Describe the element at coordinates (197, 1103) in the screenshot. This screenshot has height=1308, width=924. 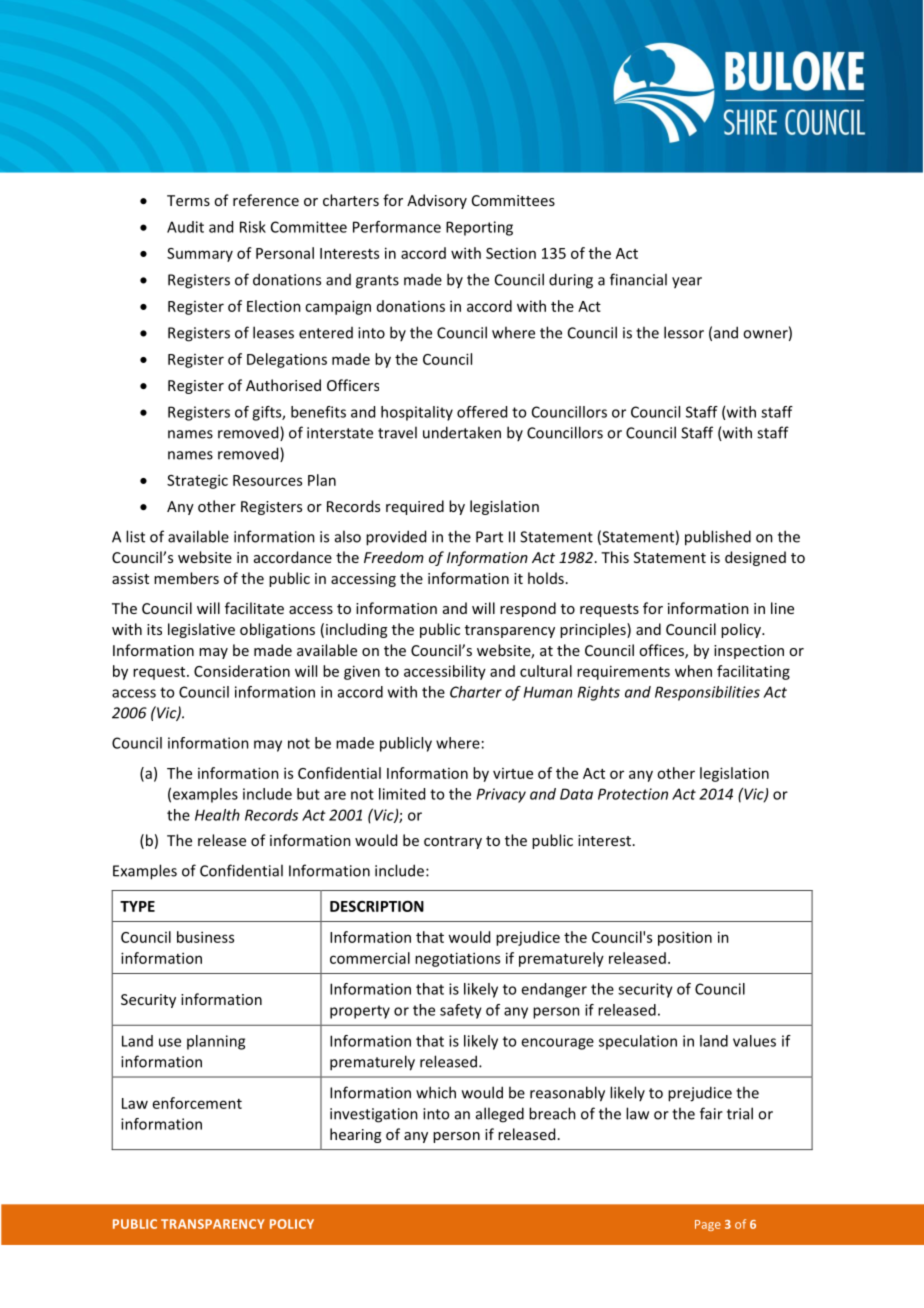
I see `enforcement` at that location.
